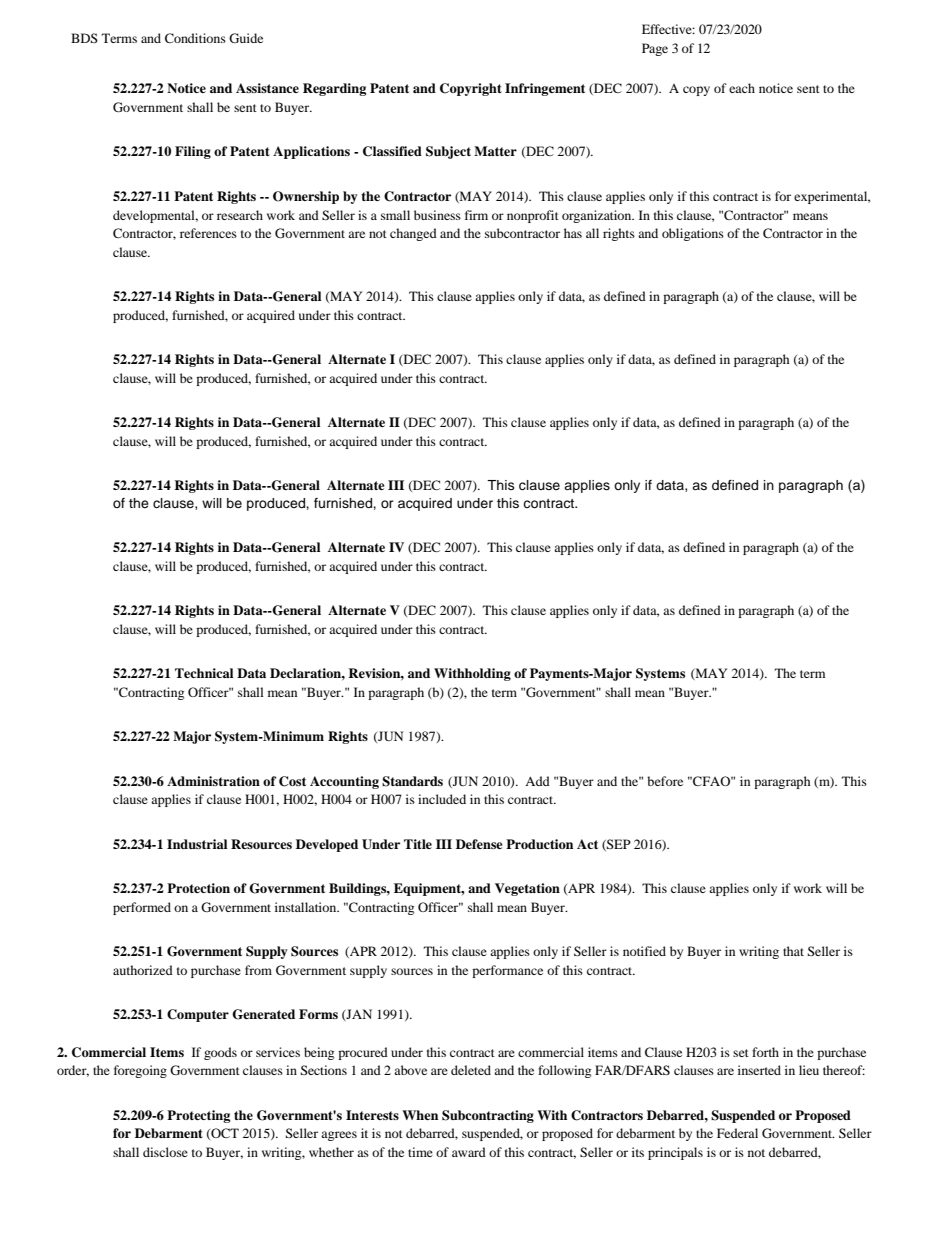  Describe the element at coordinates (412, 781) in the screenshot. I see `Standards` at that location.
